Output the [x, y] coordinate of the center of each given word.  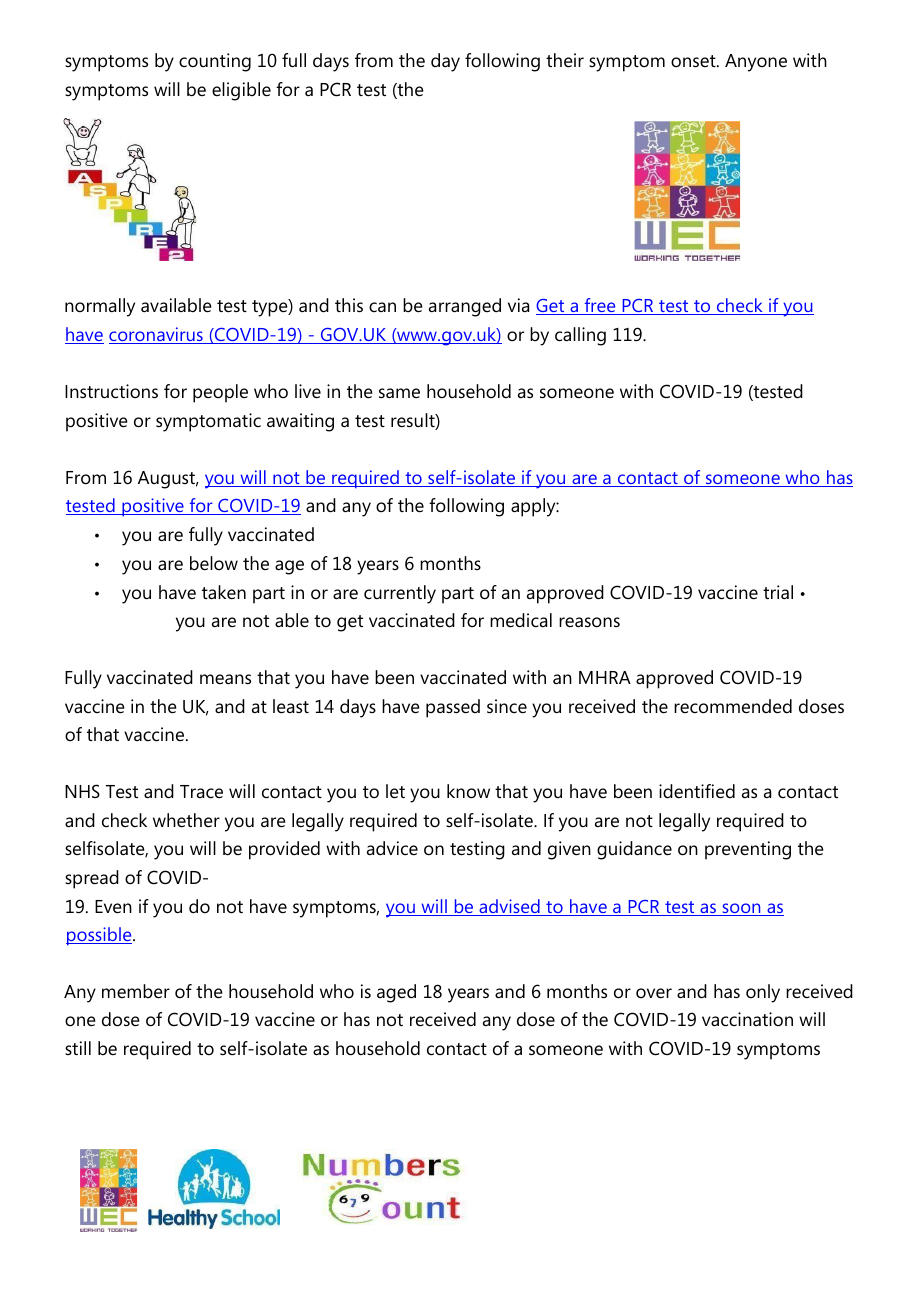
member [136, 991]
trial [778, 592]
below [214, 563]
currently [400, 594]
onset [694, 61]
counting [215, 62]
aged [396, 993]
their [565, 60]
